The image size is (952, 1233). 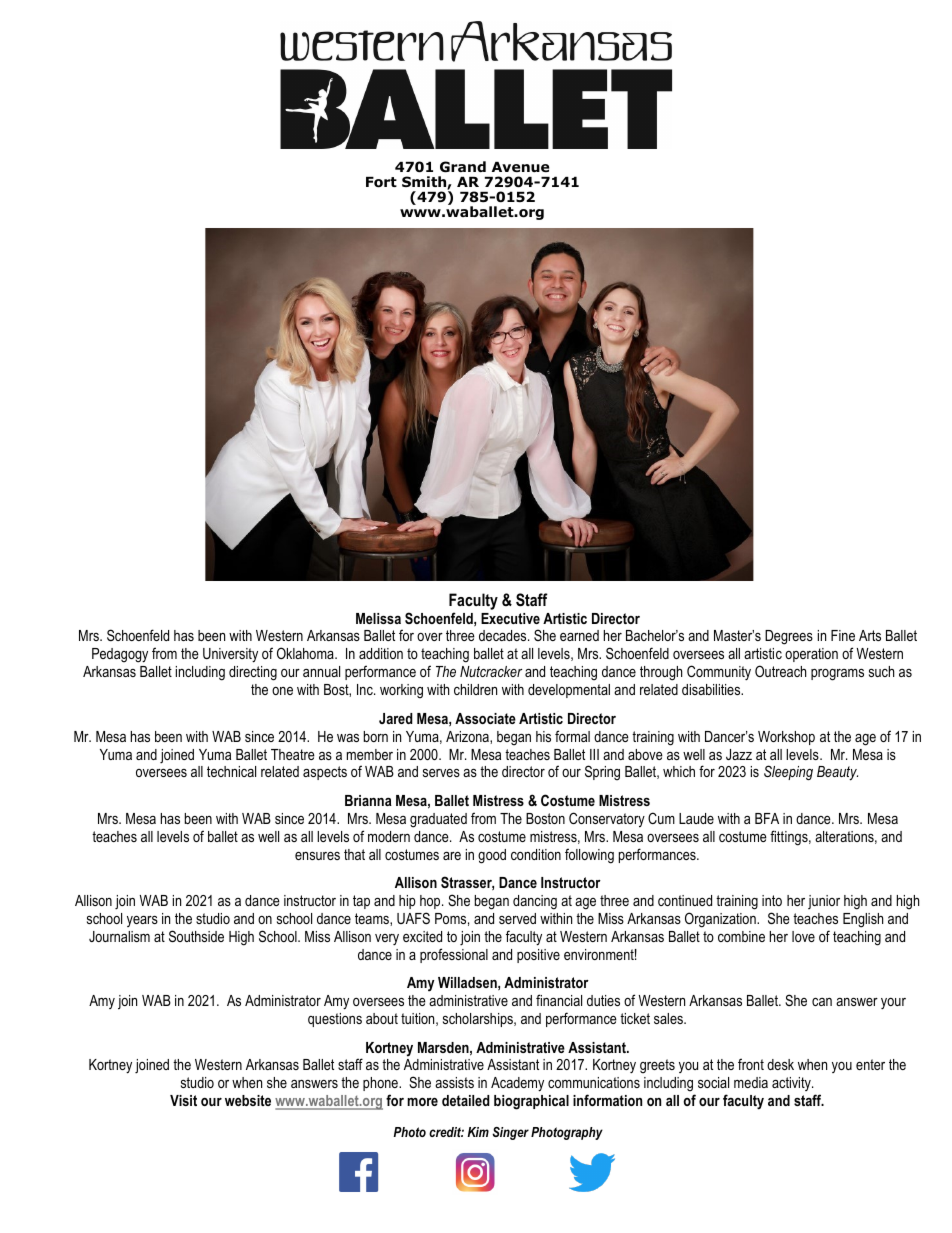 What do you see at coordinates (520, 167) in the screenshot?
I see `Avenue` at bounding box center [520, 167].
